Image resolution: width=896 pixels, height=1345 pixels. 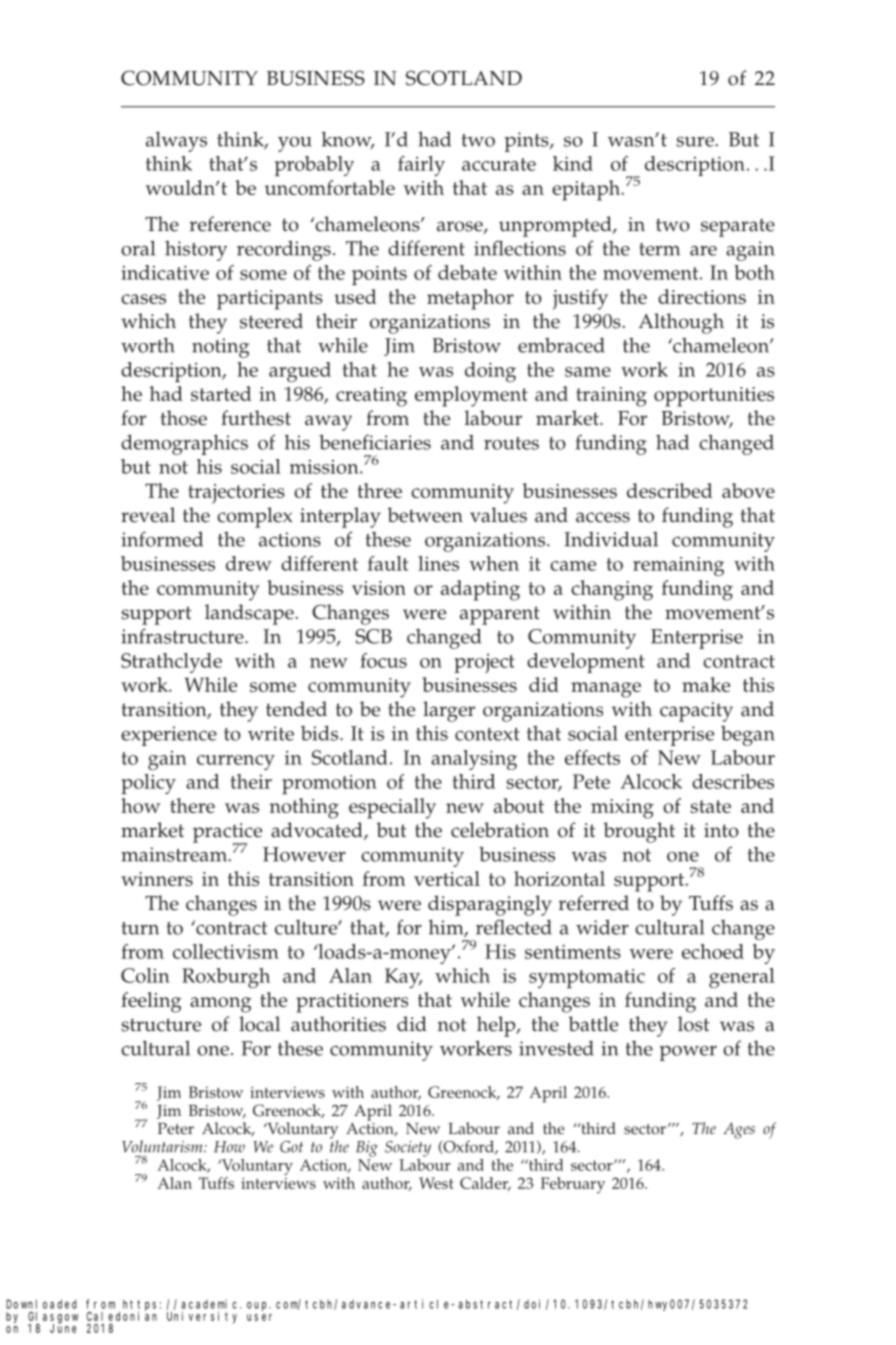 I want to click on West, so click(x=436, y=1183).
